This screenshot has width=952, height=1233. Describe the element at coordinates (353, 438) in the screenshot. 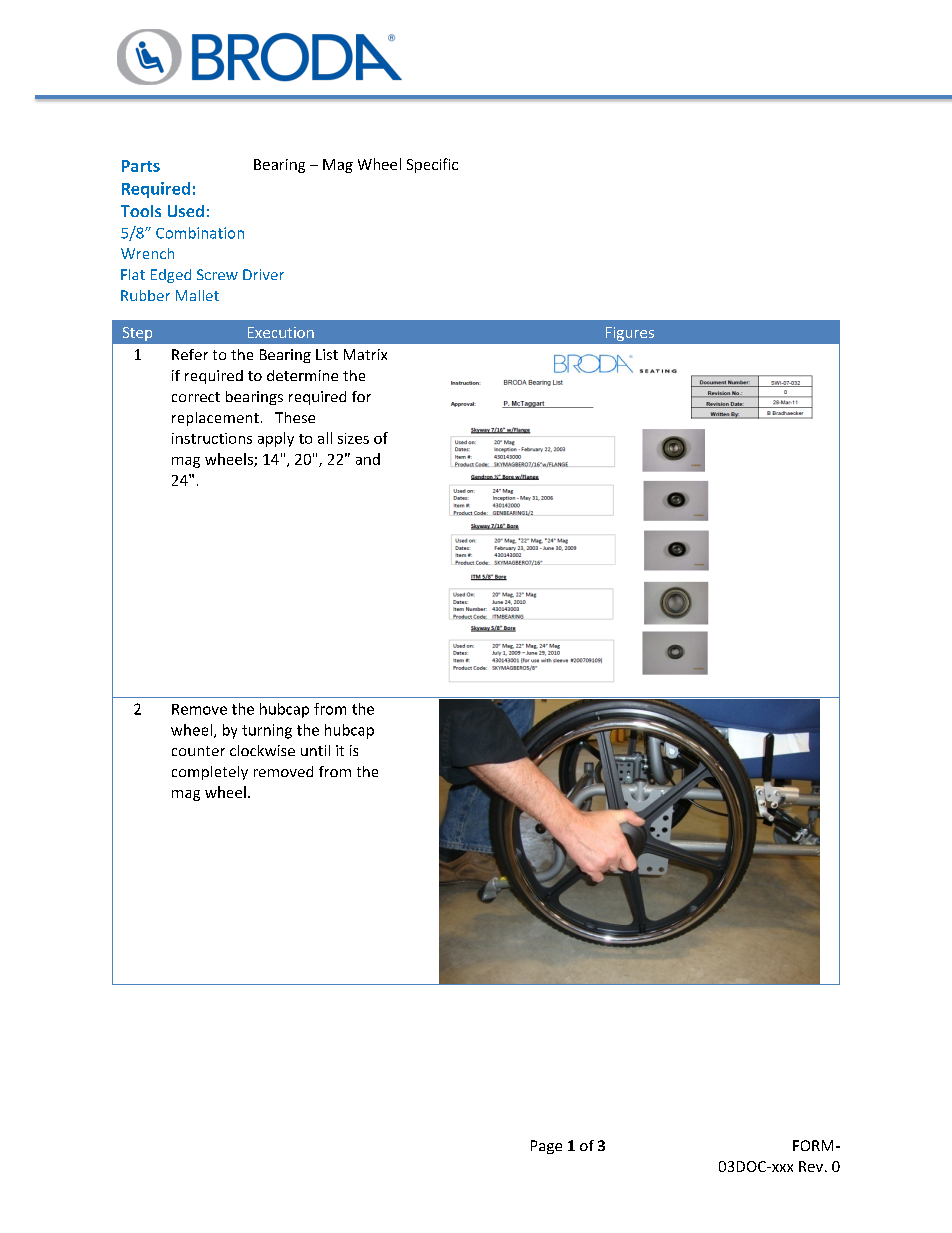

I see `sizes` at that location.
